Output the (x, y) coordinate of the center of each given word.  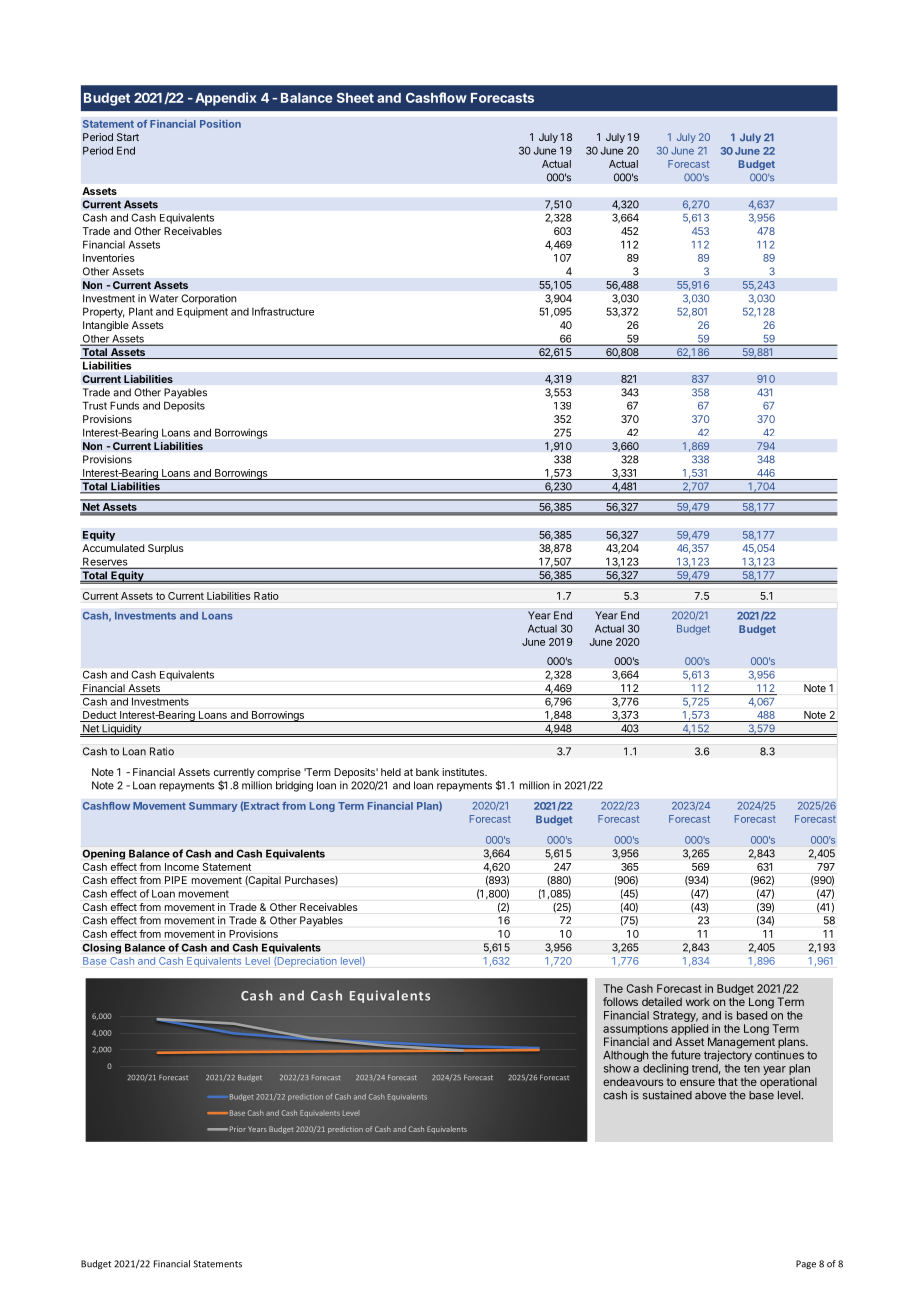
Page (806, 1264)
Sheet (355, 98)
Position (220, 124)
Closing (101, 948)
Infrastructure (283, 311)
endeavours (633, 1081)
